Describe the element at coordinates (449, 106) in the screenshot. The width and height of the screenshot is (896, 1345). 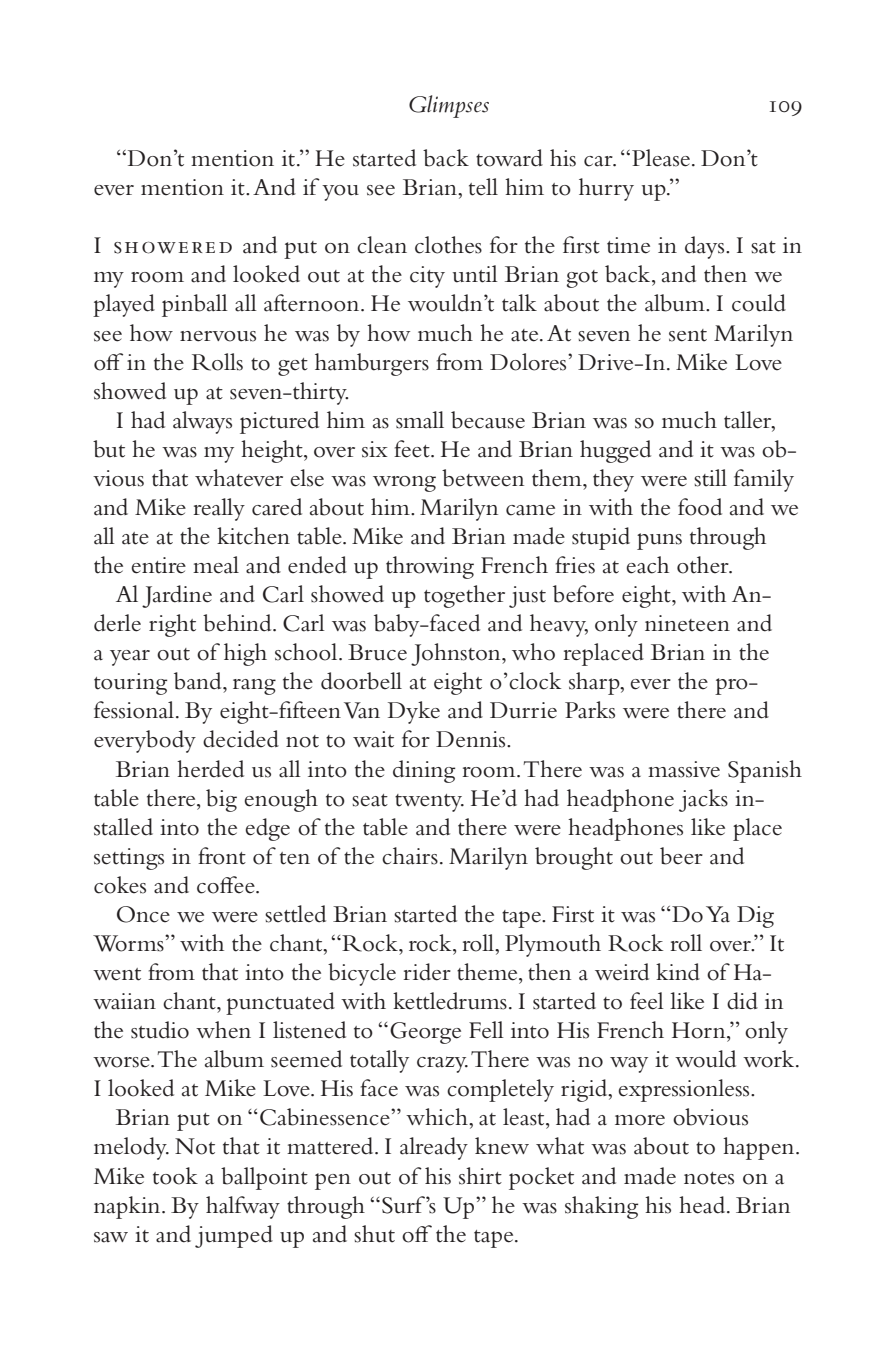
I see `Glimpses` at that location.
